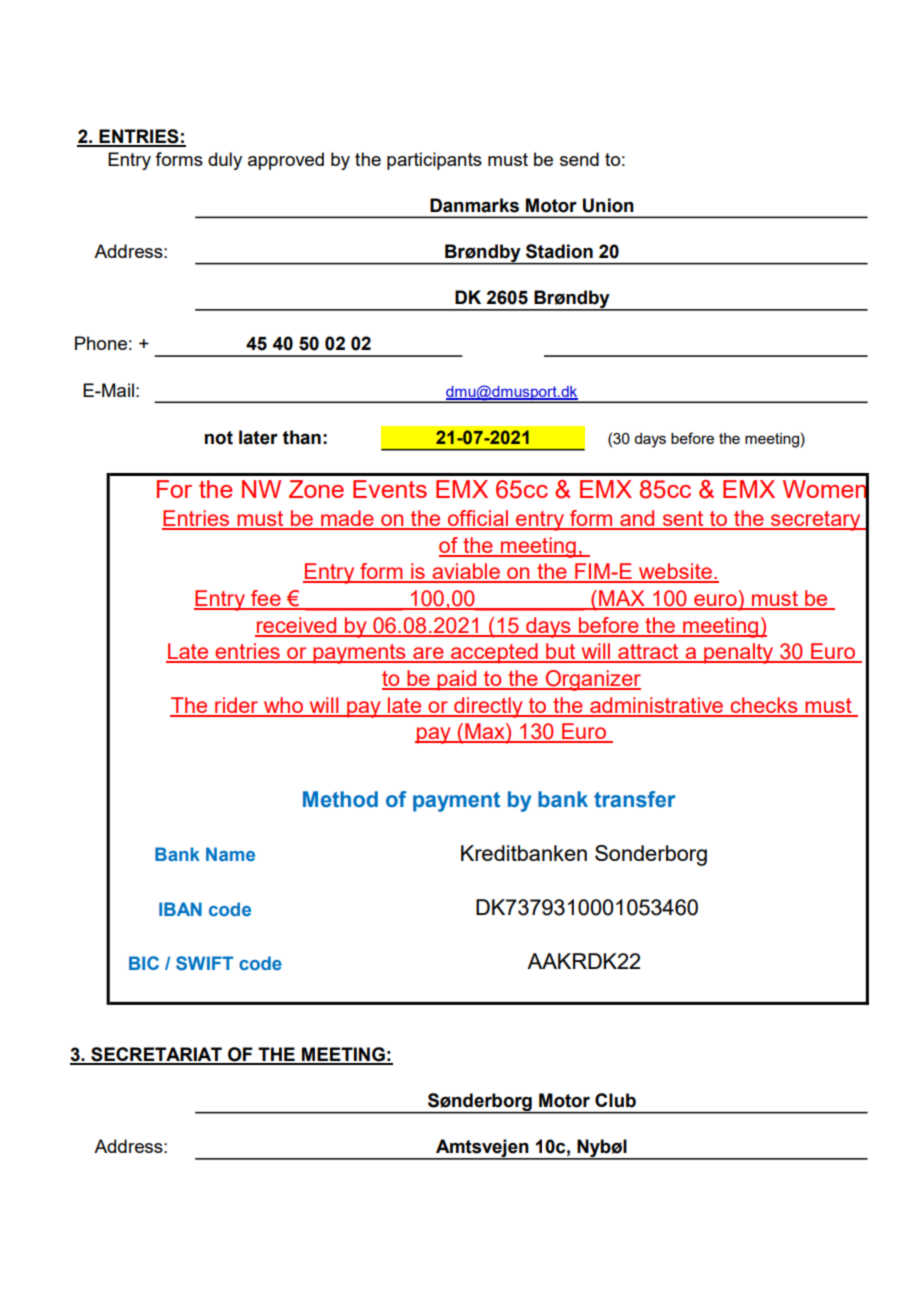 This image has width=924, height=1308. What do you see at coordinates (434, 161) in the image?
I see `participants` at bounding box center [434, 161].
